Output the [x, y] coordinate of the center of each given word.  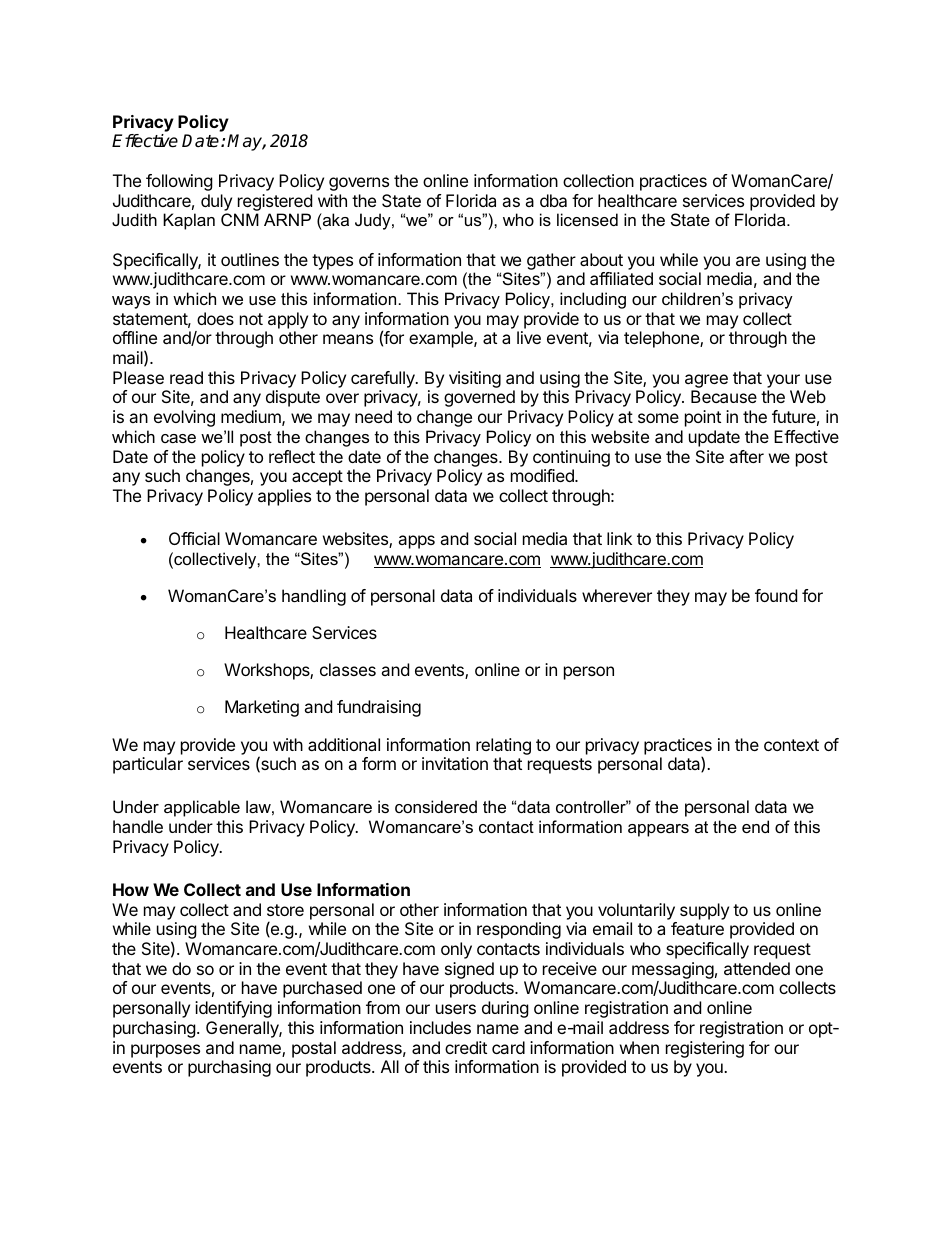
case [178, 438]
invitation [455, 763]
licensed [587, 219]
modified [543, 475]
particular [148, 765]
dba [553, 200]
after [746, 456]
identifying [233, 1009]
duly [216, 202]
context [791, 745]
